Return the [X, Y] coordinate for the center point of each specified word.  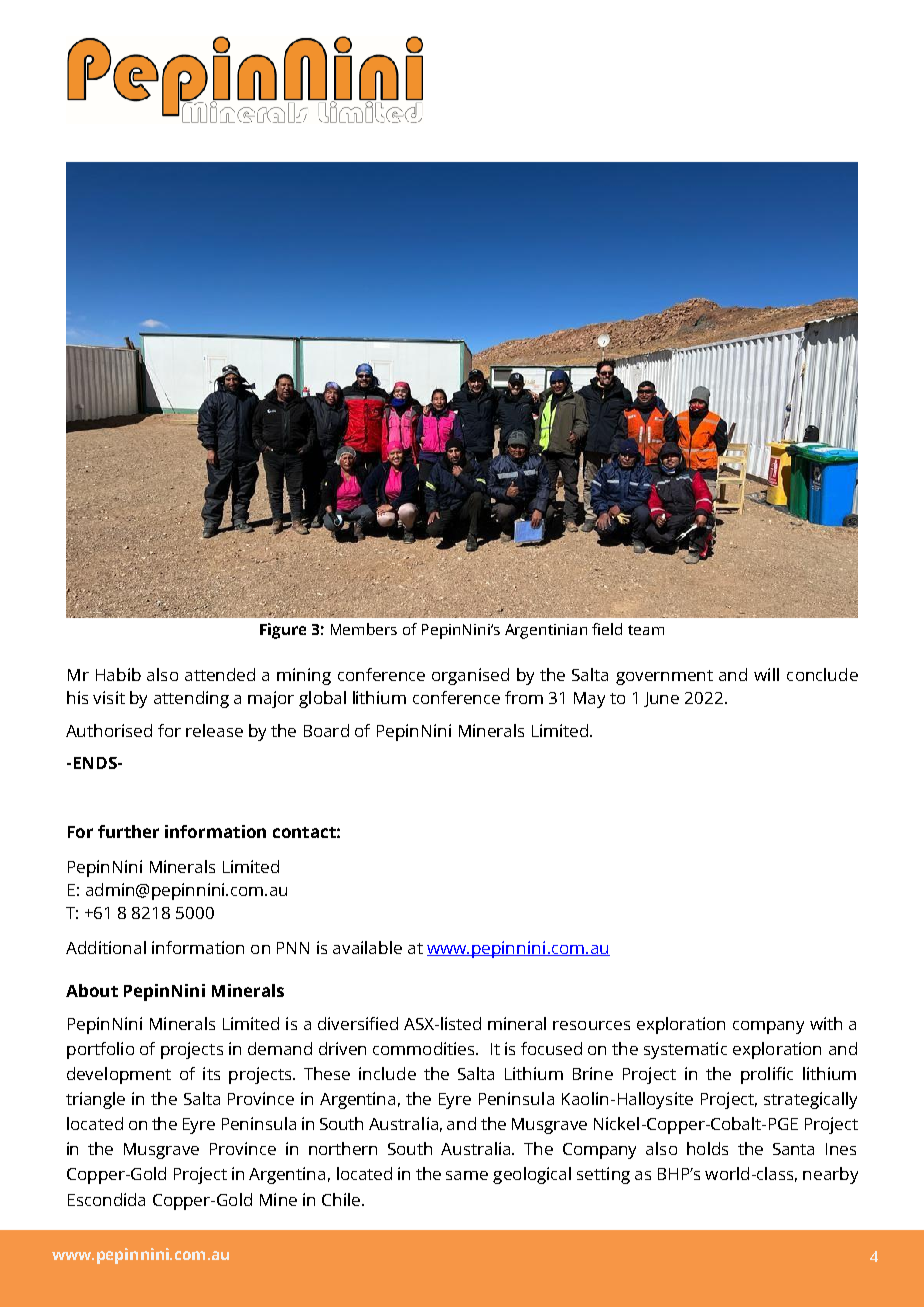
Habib [118, 674]
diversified [358, 1023]
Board [326, 730]
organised [470, 676]
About [92, 990]
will [766, 674]
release [214, 730]
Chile [341, 1199]
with [826, 1023]
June [661, 699]
